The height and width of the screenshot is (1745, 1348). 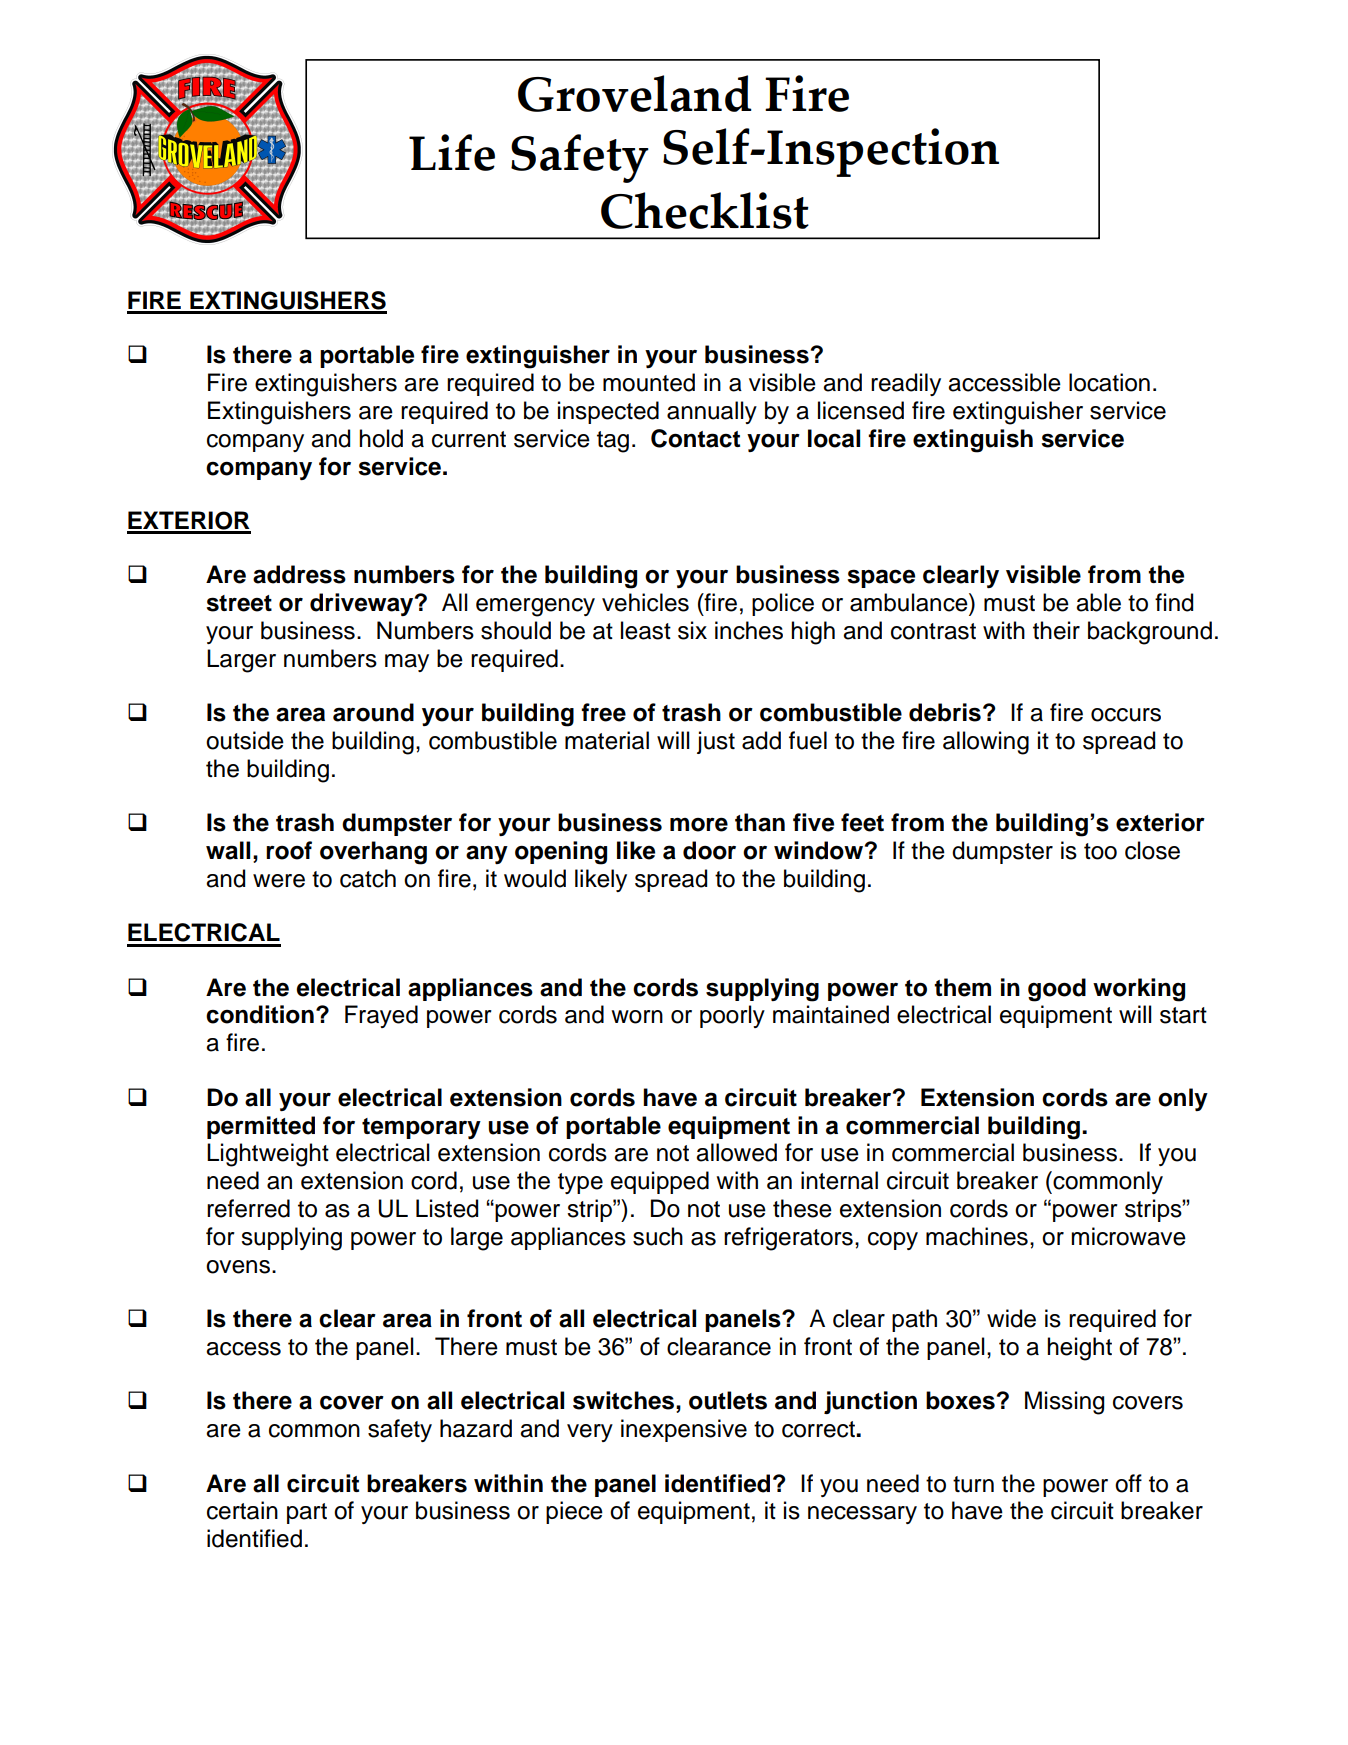 What do you see at coordinates (307, 1513) in the screenshot?
I see `part` at bounding box center [307, 1513].
